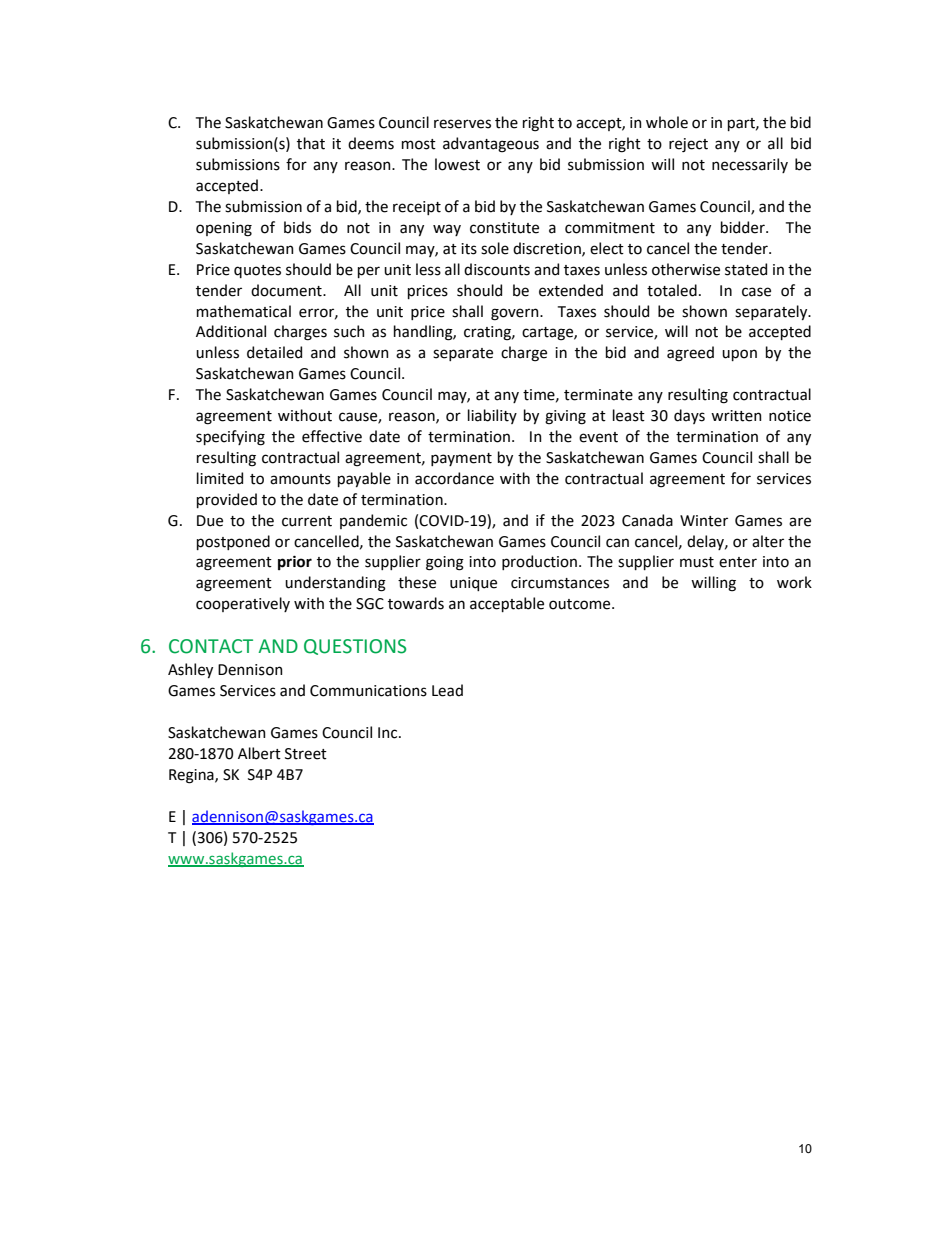 The image size is (952, 1233). What do you see at coordinates (311, 143) in the document?
I see `that` at bounding box center [311, 143].
